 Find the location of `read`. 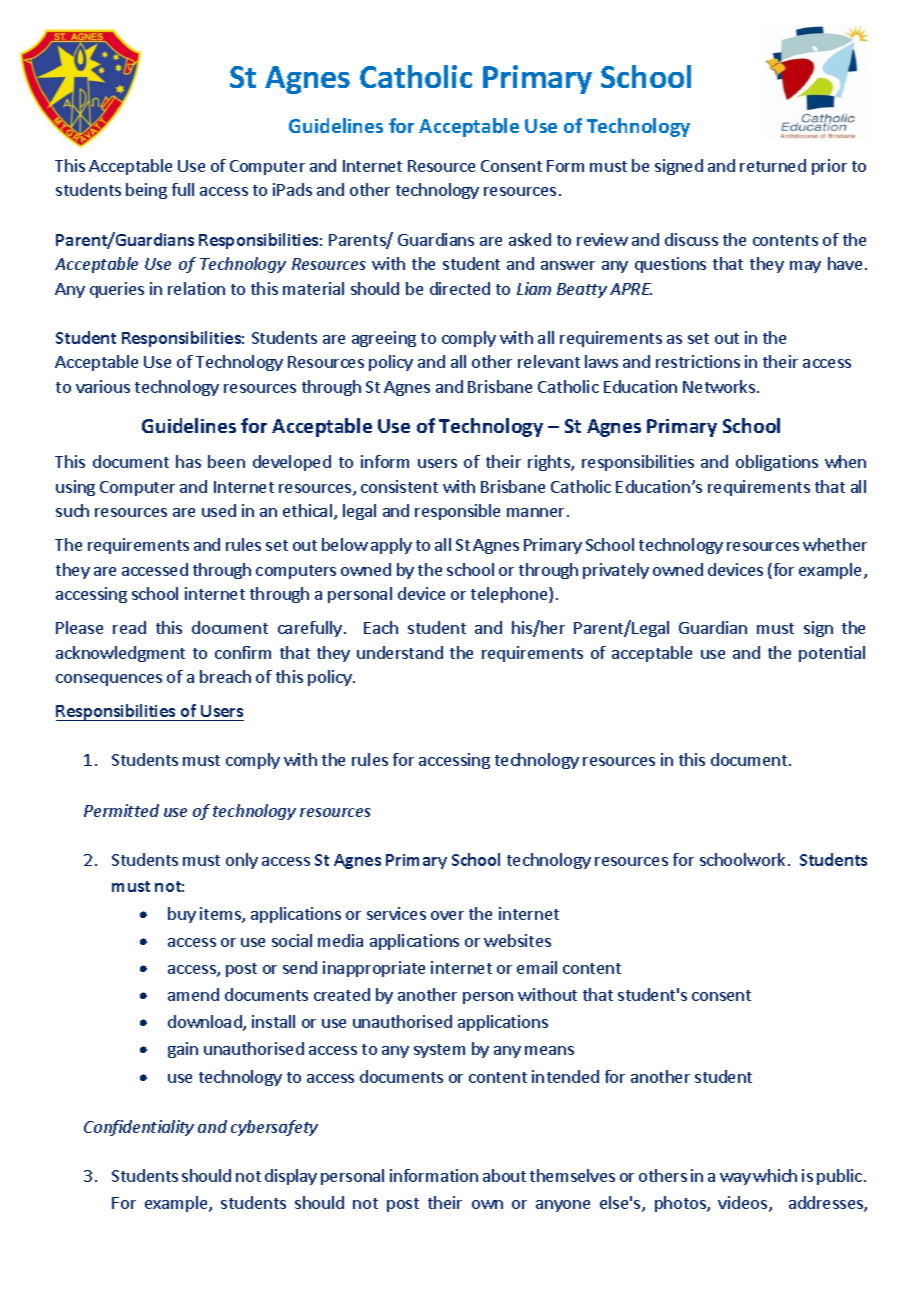

read is located at coordinates (129, 627).
